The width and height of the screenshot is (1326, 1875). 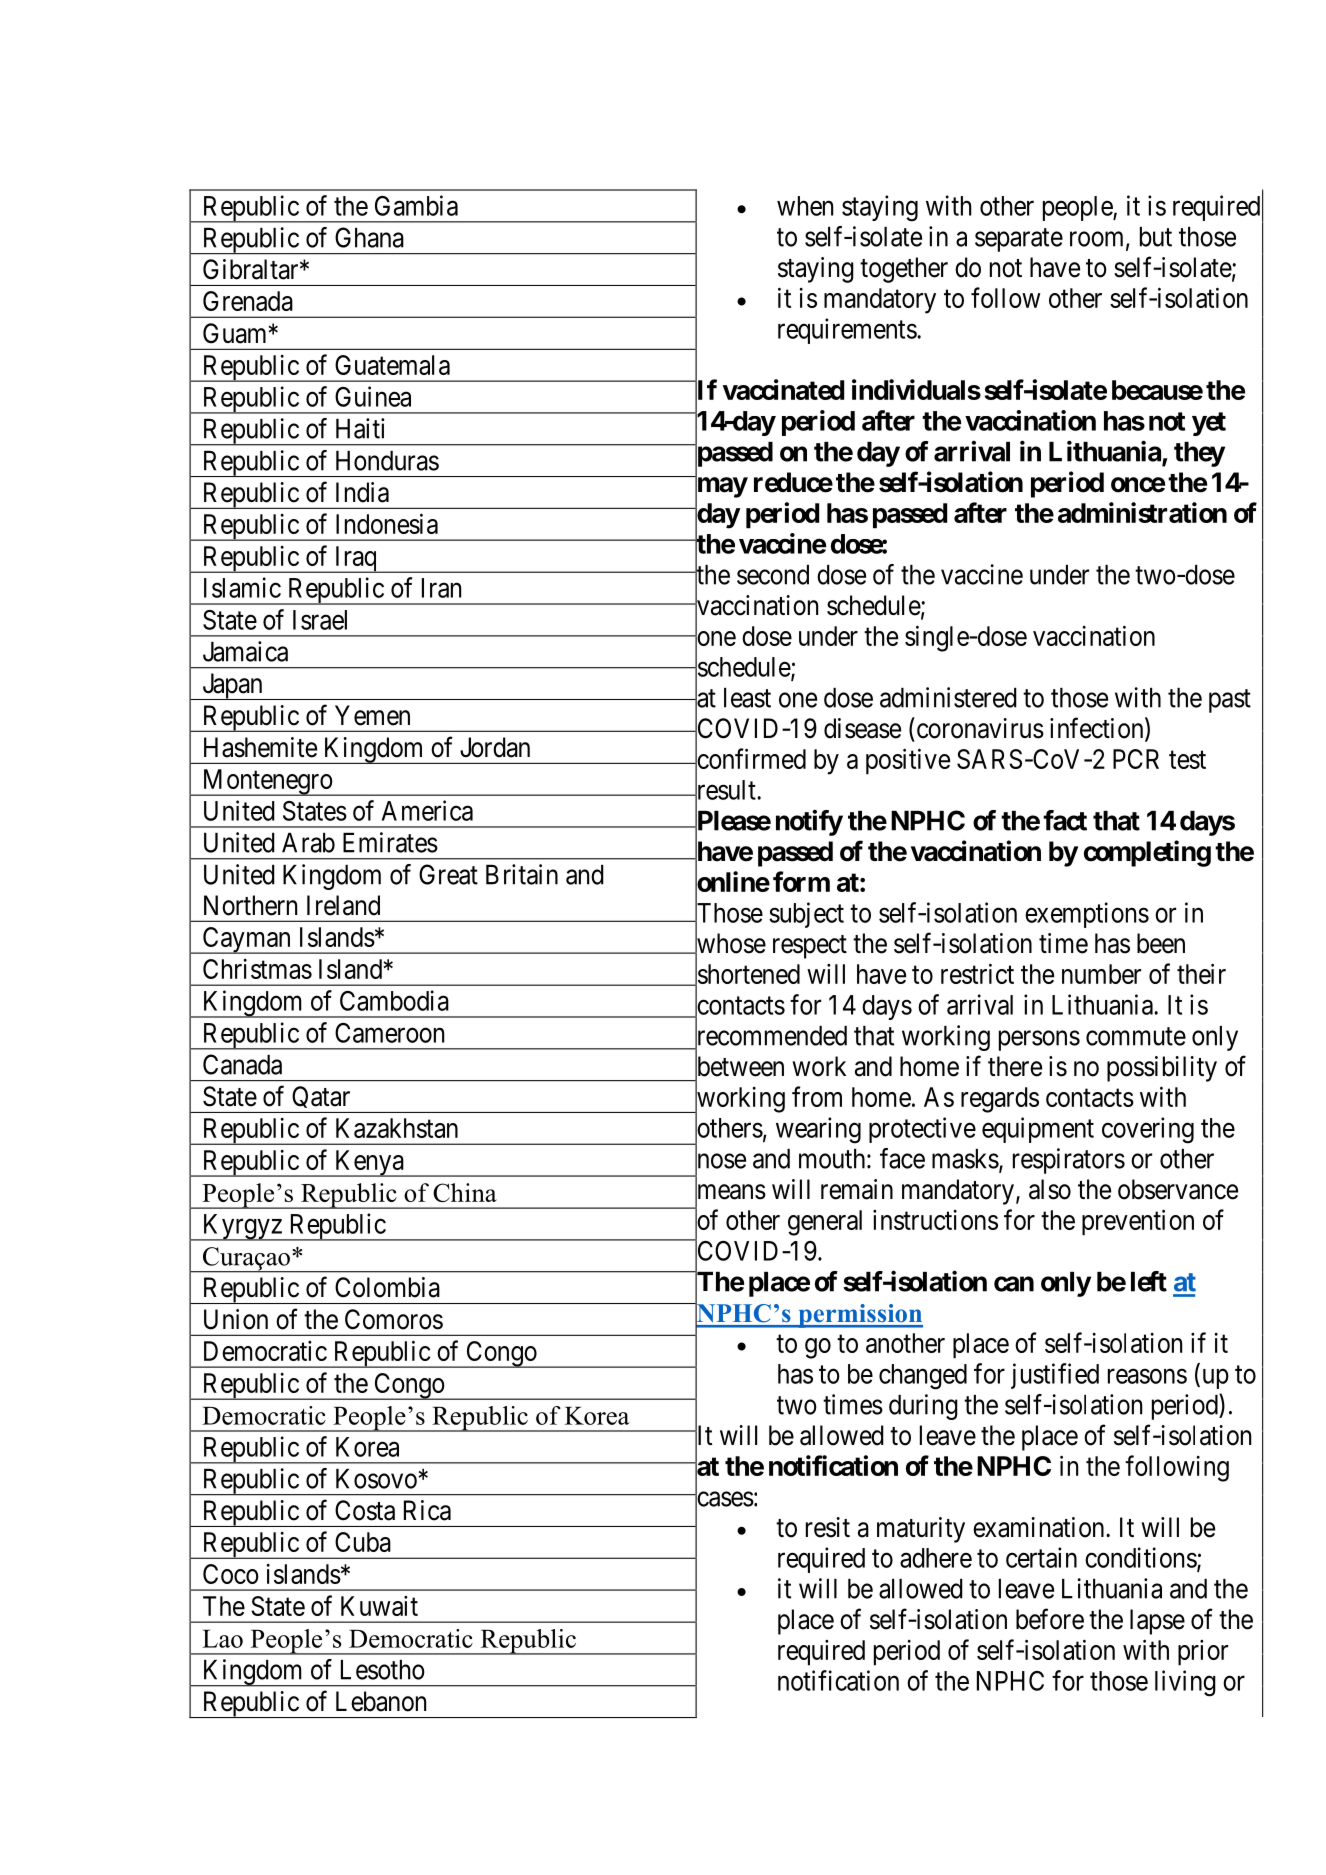 I want to click on but, so click(x=1156, y=237).
